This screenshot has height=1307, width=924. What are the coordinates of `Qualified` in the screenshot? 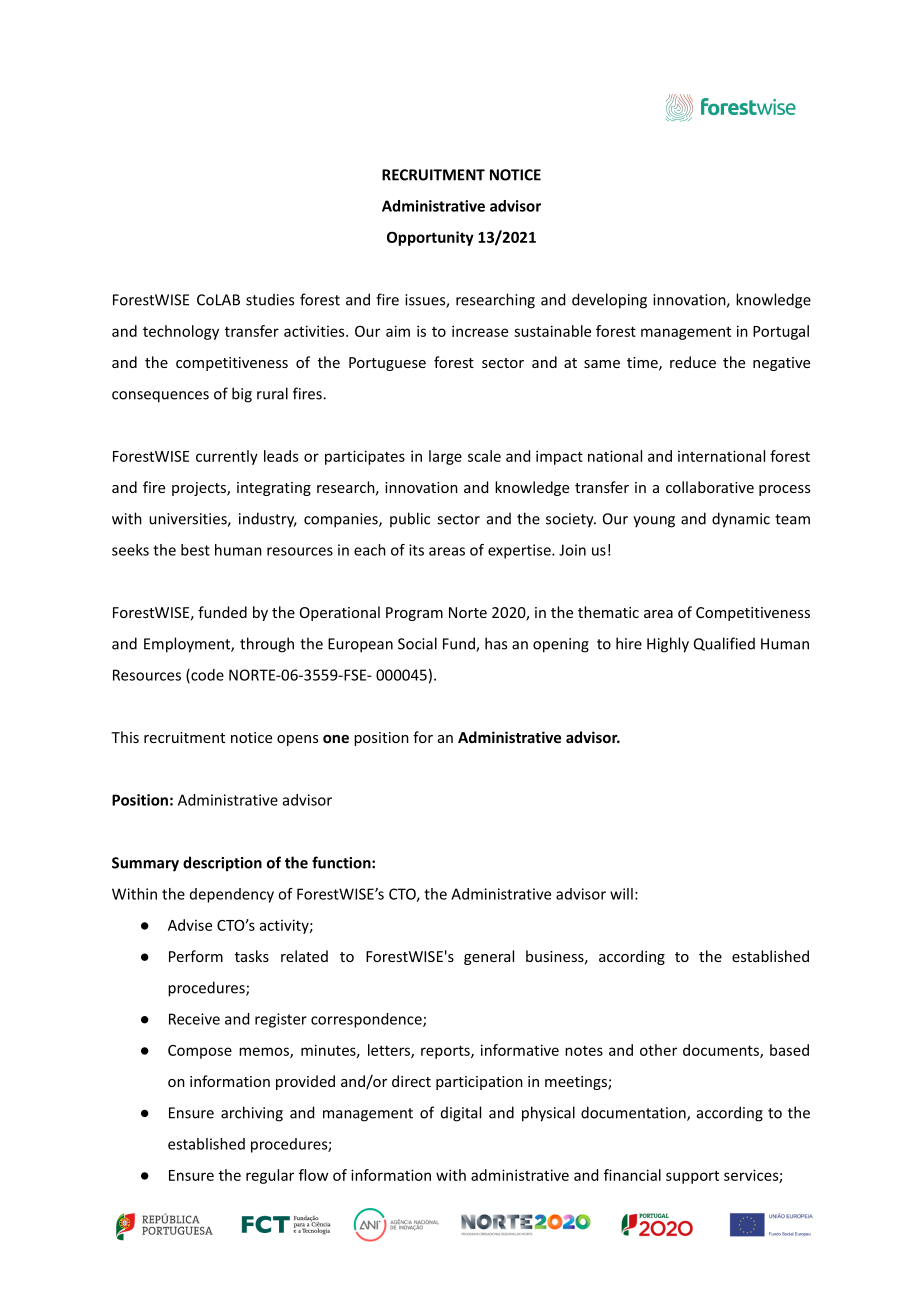 It's located at (724, 644).
